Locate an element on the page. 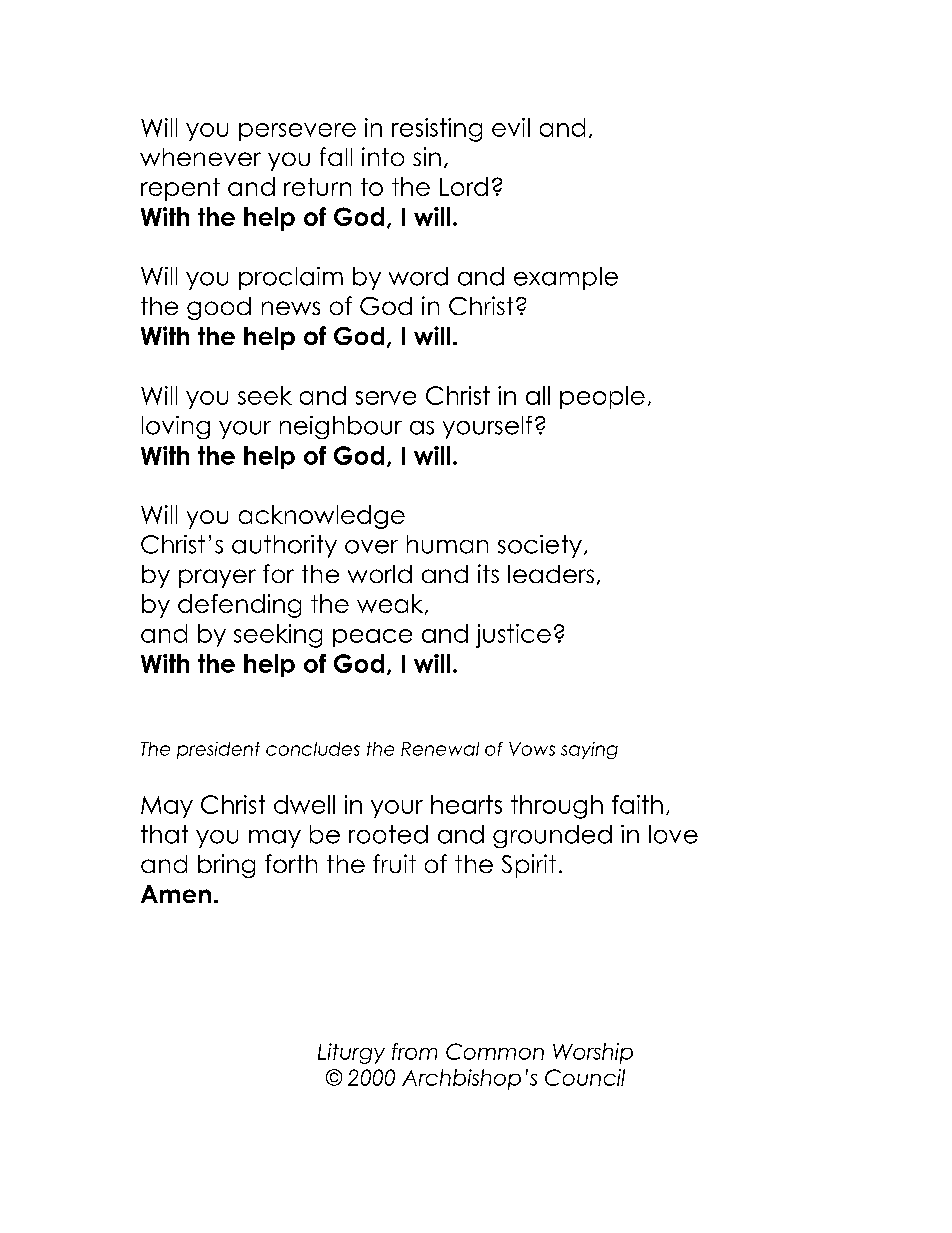  leaders is located at coordinates (551, 574).
